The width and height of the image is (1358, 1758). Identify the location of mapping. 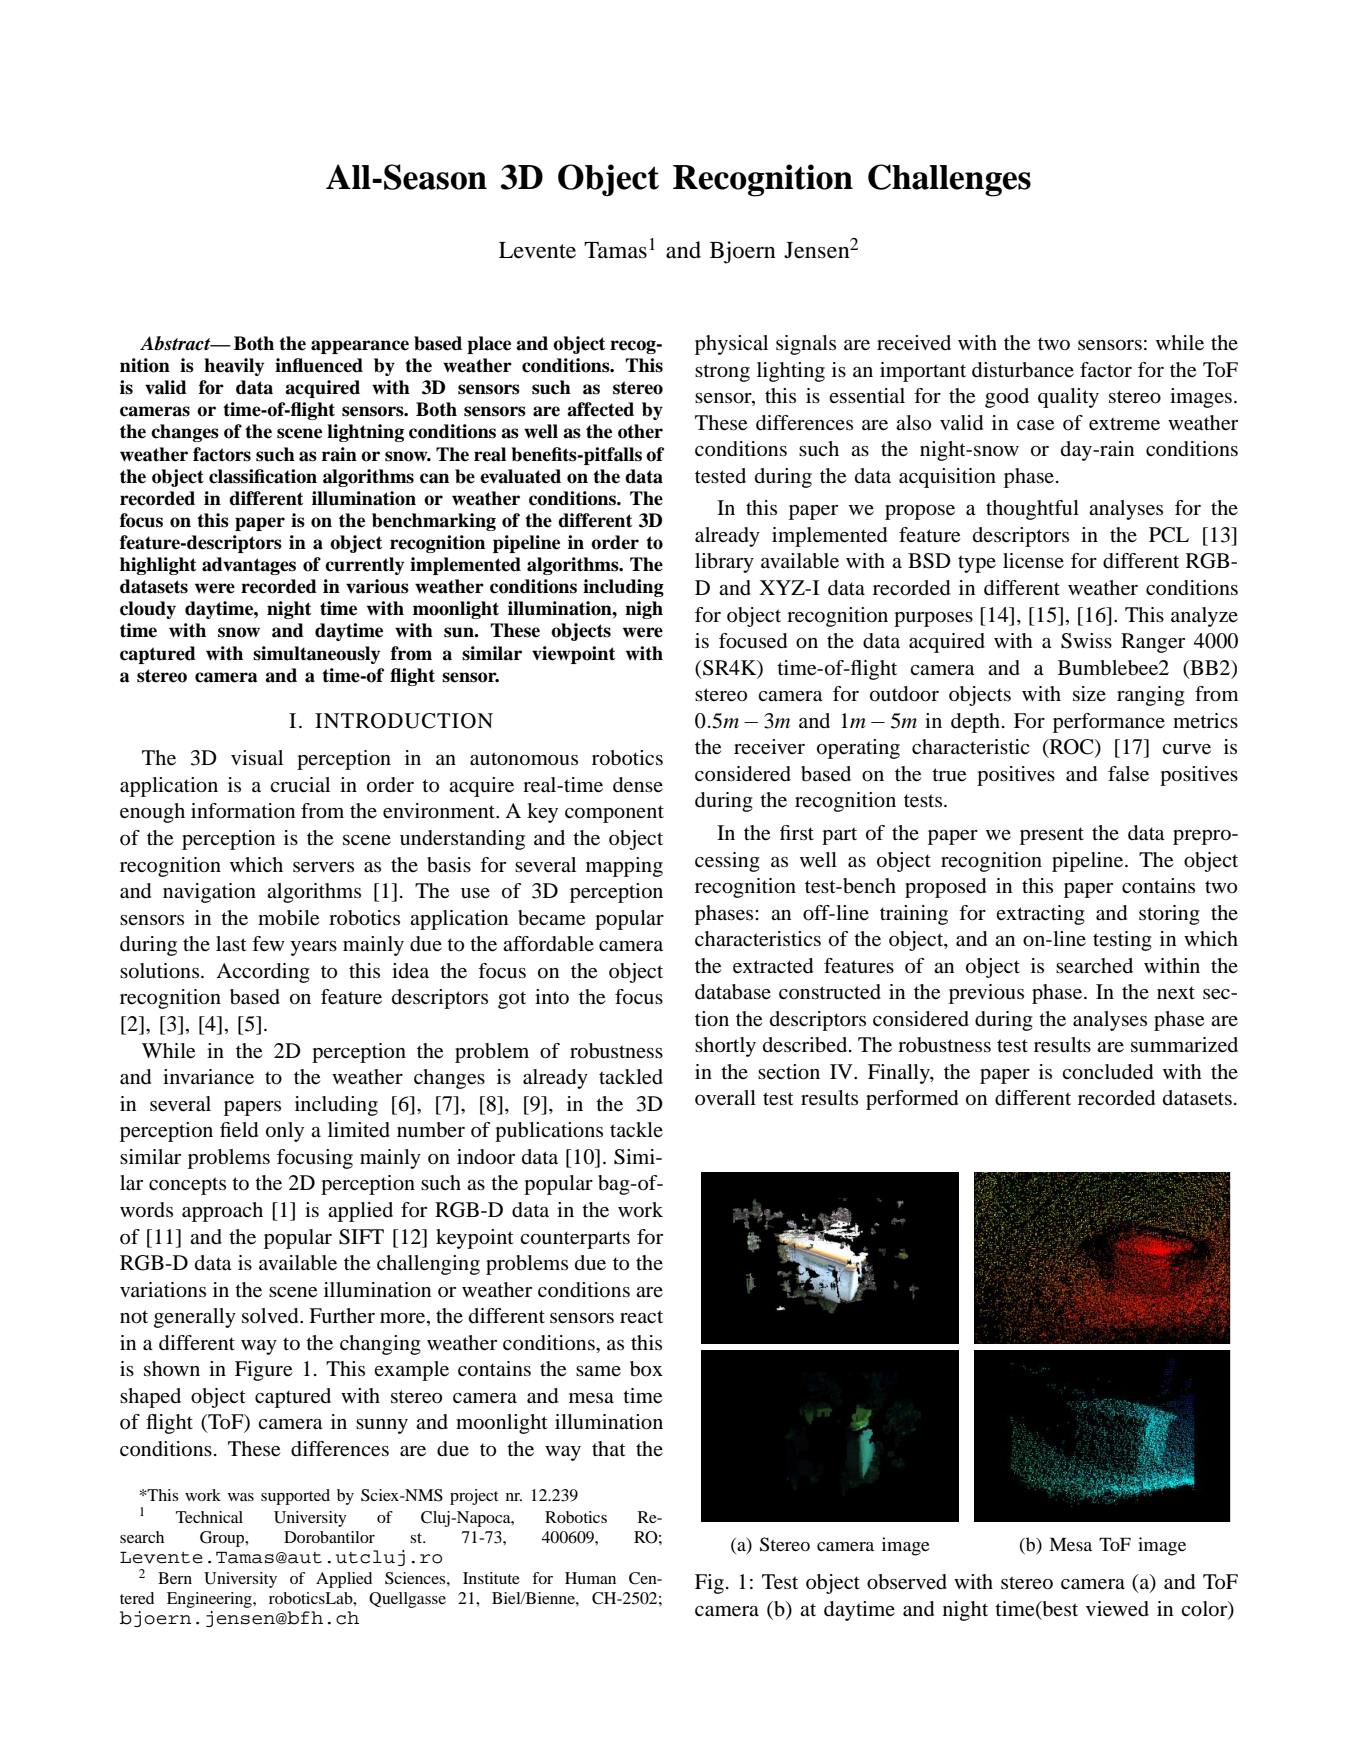
(624, 867).
